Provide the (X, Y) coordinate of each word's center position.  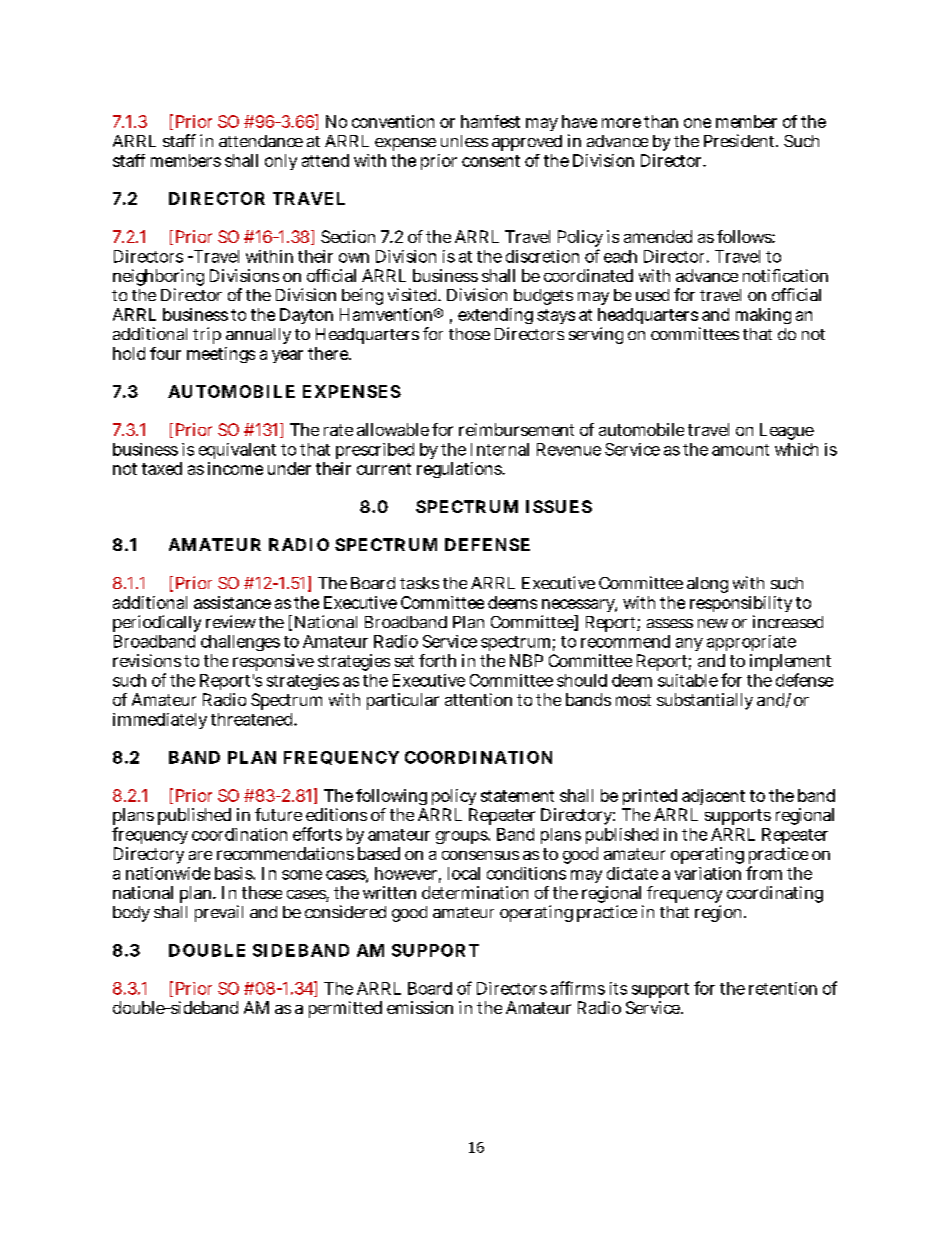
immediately (160, 721)
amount (740, 450)
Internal (500, 449)
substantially (705, 701)
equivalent (237, 451)
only (281, 162)
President (741, 140)
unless (464, 141)
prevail (219, 913)
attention (478, 699)
